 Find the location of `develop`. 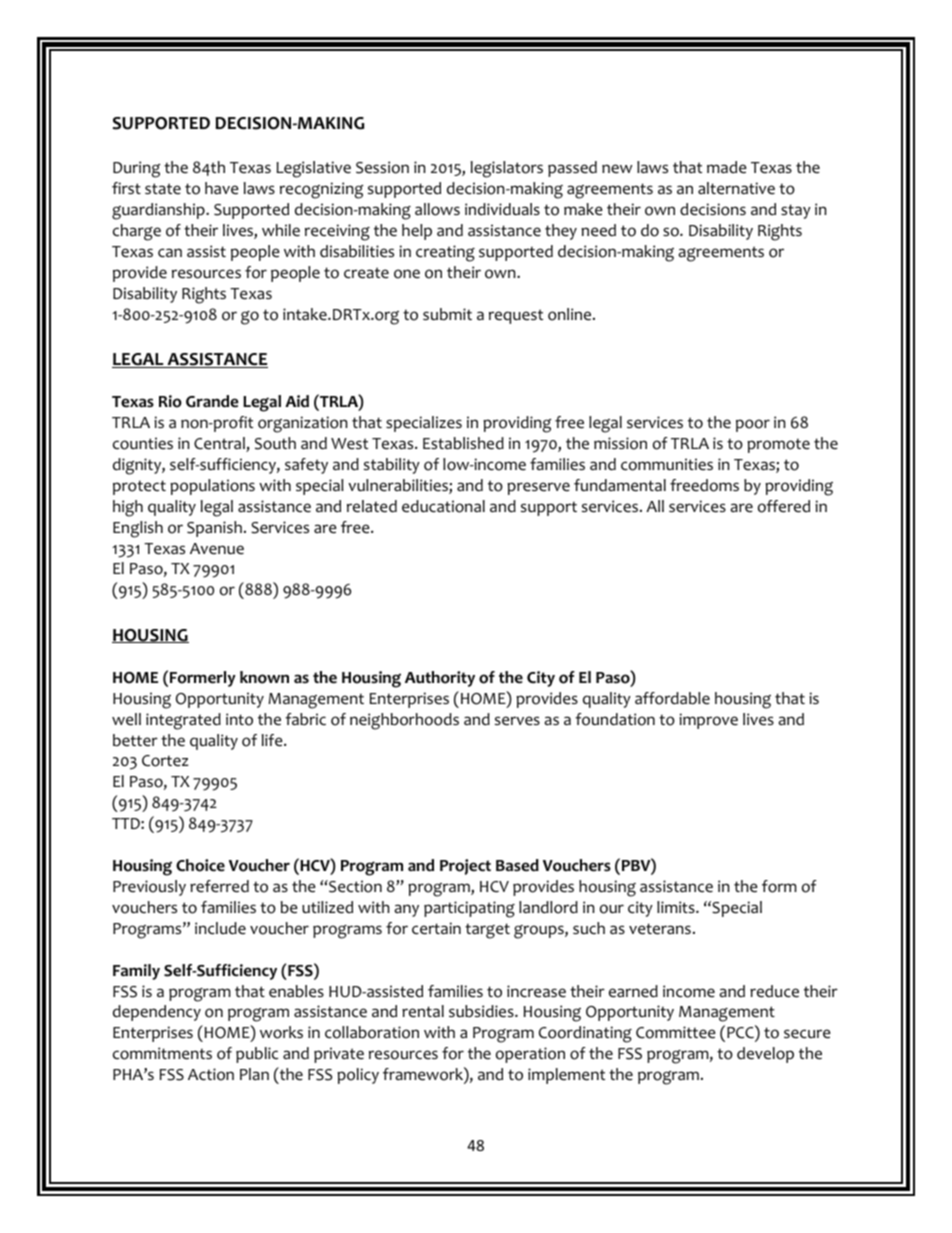

develop is located at coordinates (765, 1055).
